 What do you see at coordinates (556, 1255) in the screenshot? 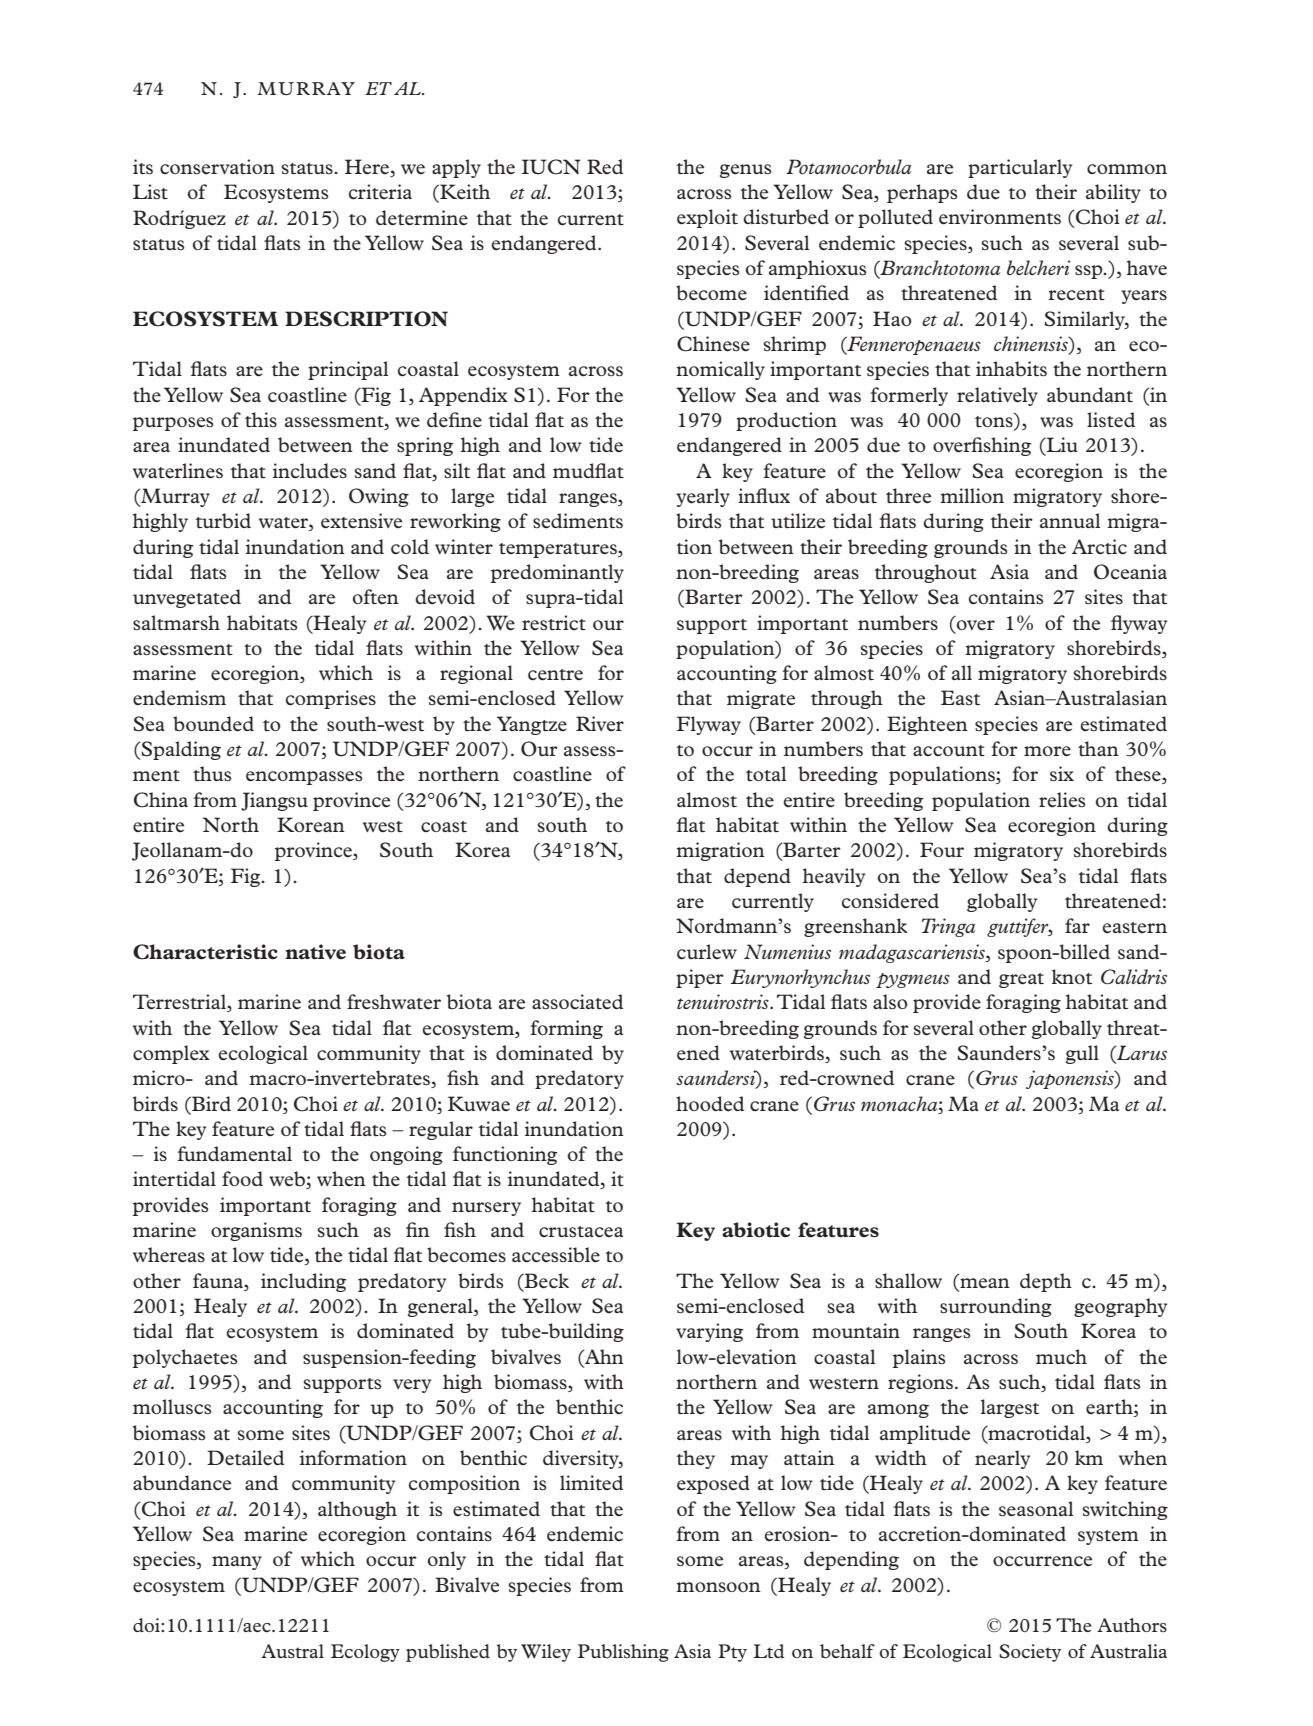
I see `accessible` at bounding box center [556, 1255].
